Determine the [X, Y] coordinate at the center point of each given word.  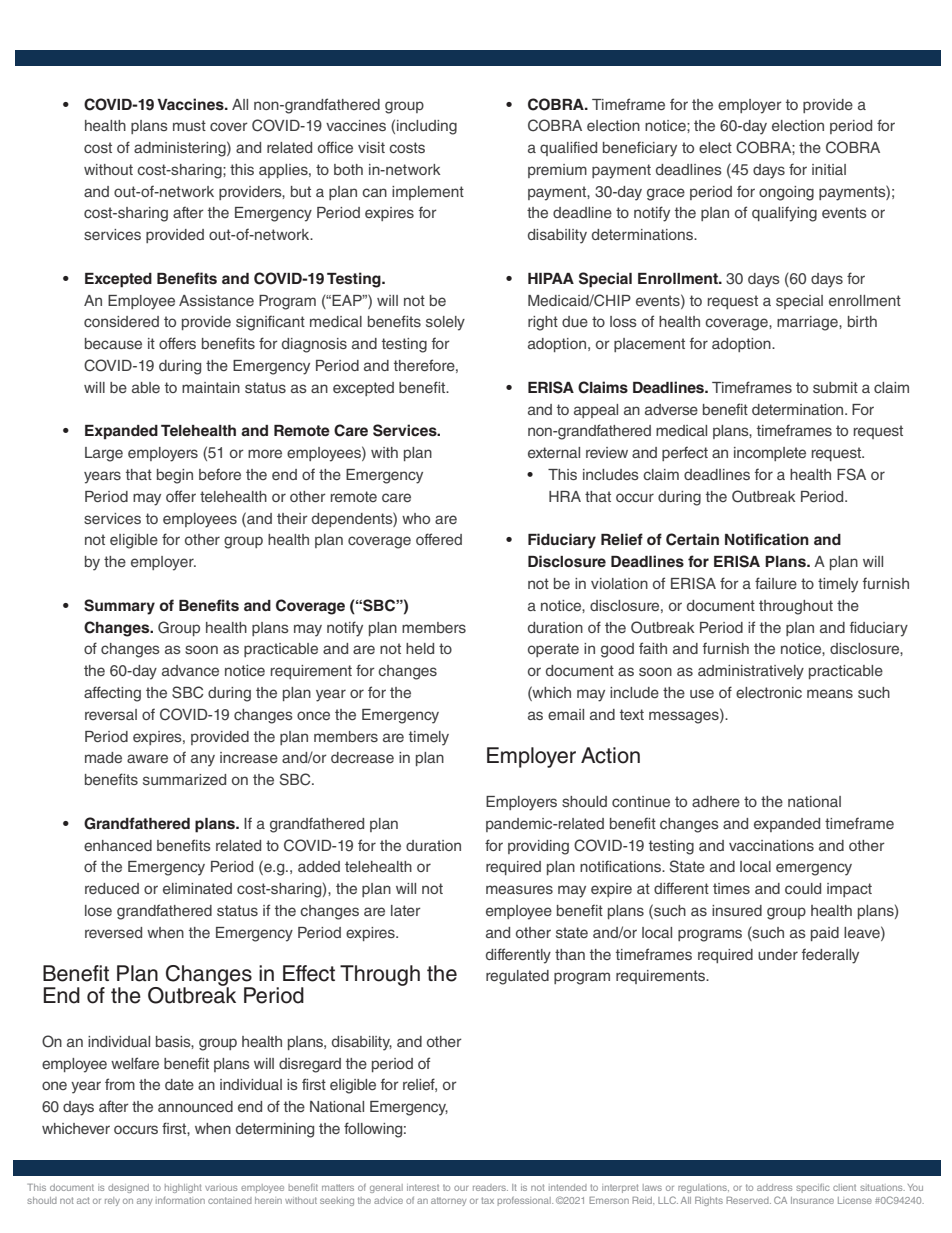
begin [175, 476]
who [416, 518]
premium [557, 171]
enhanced [118, 845]
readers [490, 1187]
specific [813, 1188]
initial [829, 169]
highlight [183, 1188]
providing [538, 847]
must [189, 125]
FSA [851, 474]
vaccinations [771, 845]
